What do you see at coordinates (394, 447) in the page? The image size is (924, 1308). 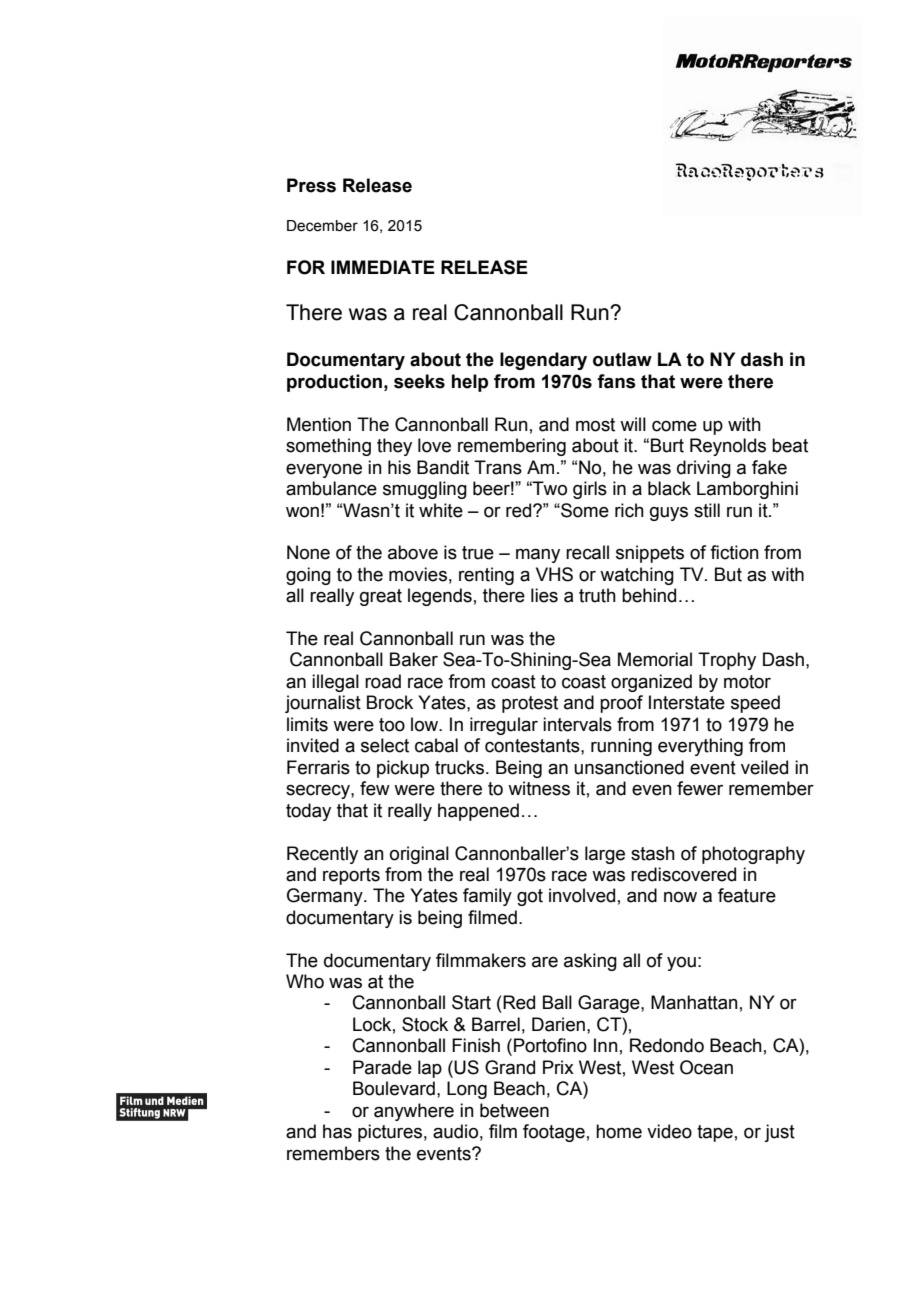 I see `they` at bounding box center [394, 447].
